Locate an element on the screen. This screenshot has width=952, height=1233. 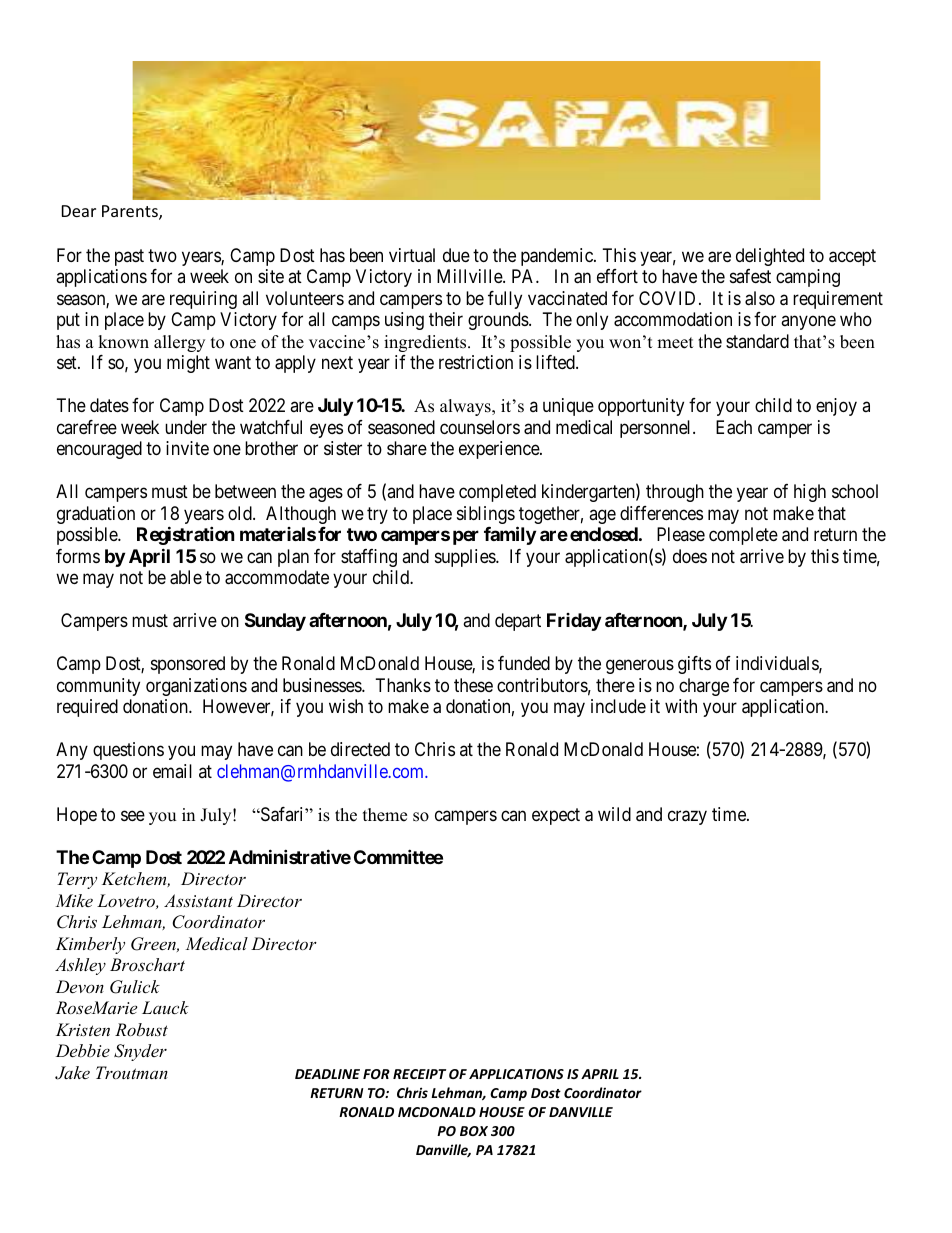
these is located at coordinates (473, 685).
